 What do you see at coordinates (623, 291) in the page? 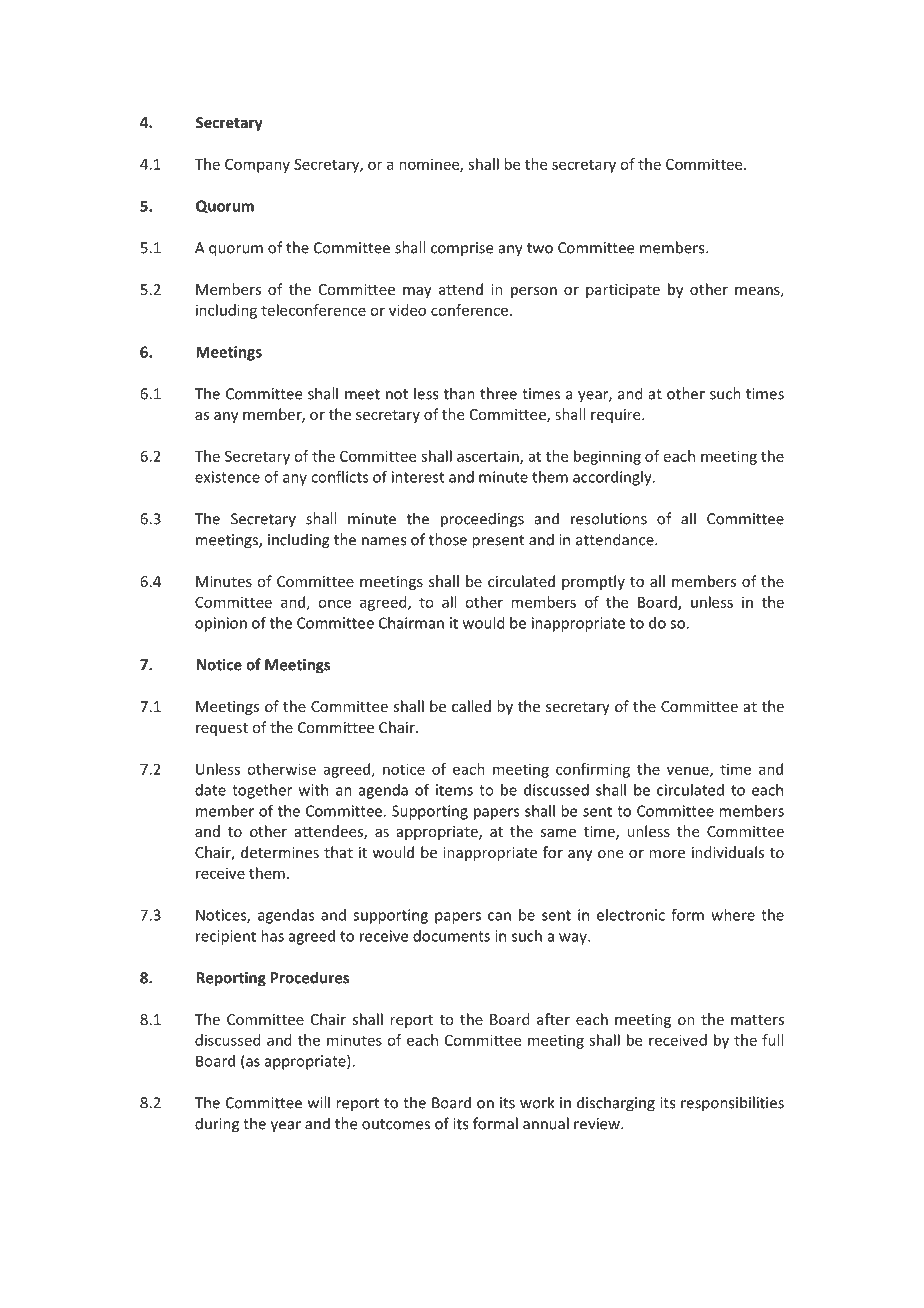
I see `participate` at bounding box center [623, 291].
